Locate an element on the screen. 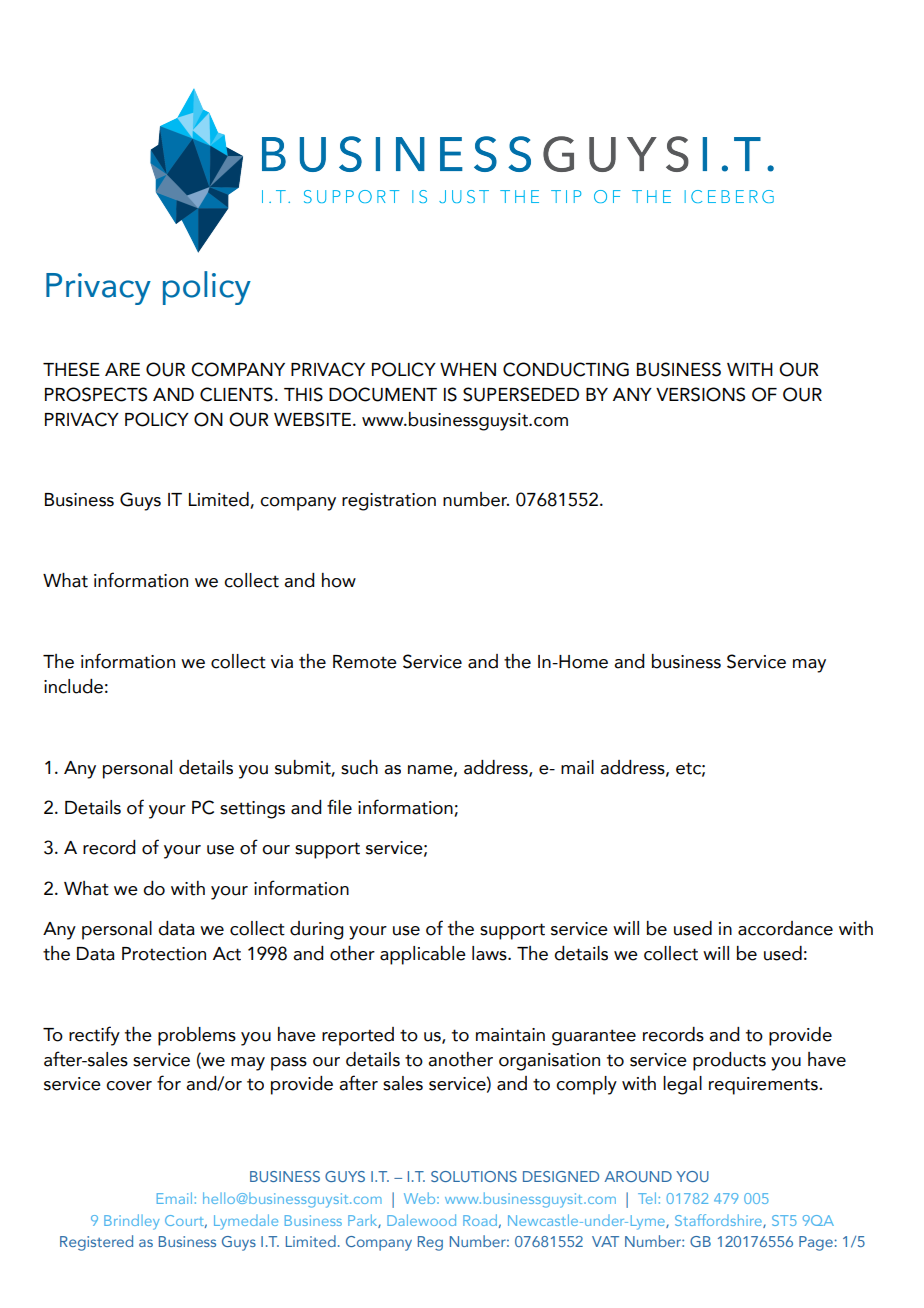 This screenshot has height=1308, width=924. VERSIONS is located at coordinates (700, 394).
